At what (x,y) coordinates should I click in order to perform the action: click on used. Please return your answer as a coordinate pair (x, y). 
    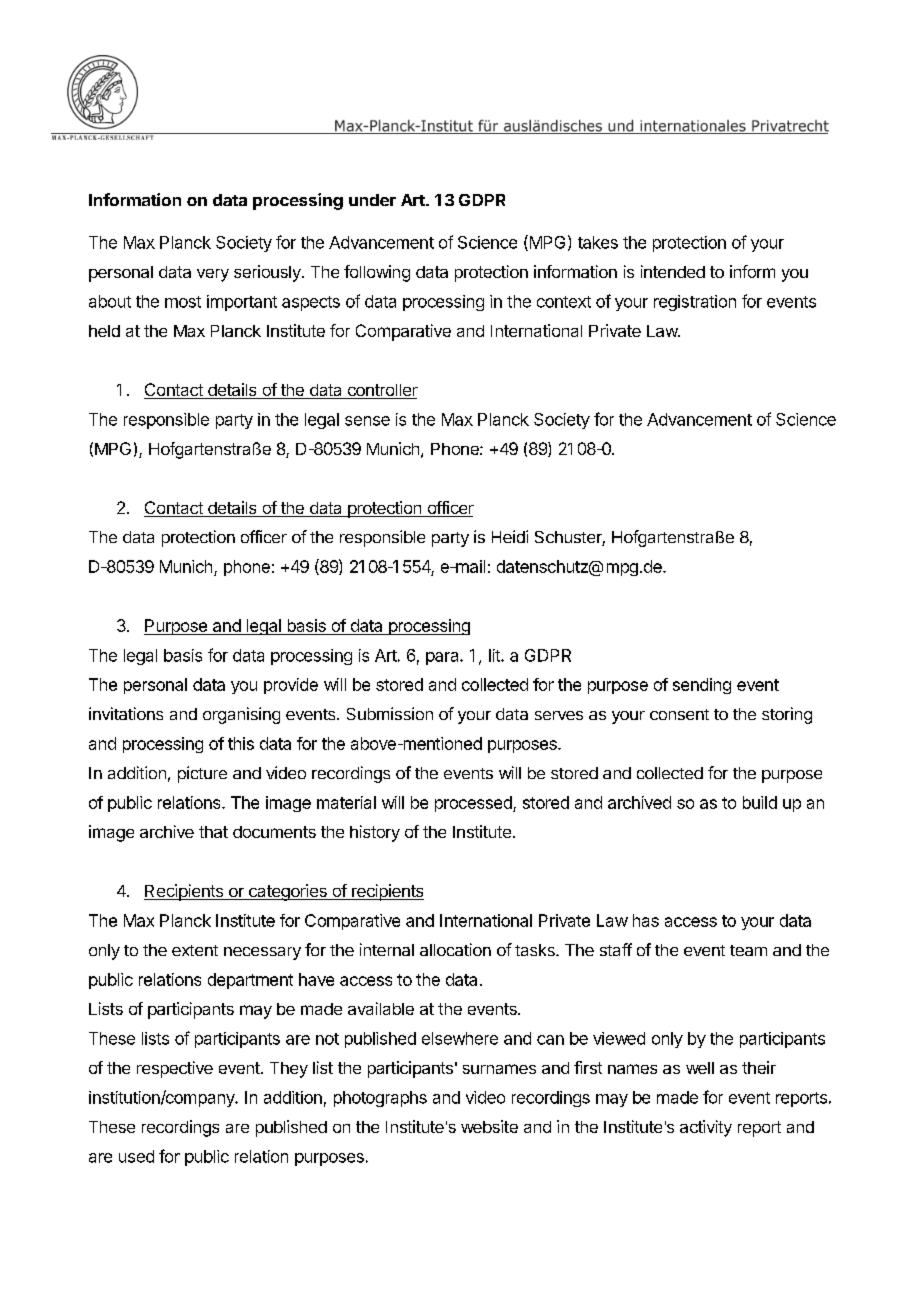
    Looking at the image, I should click on (136, 1156).
